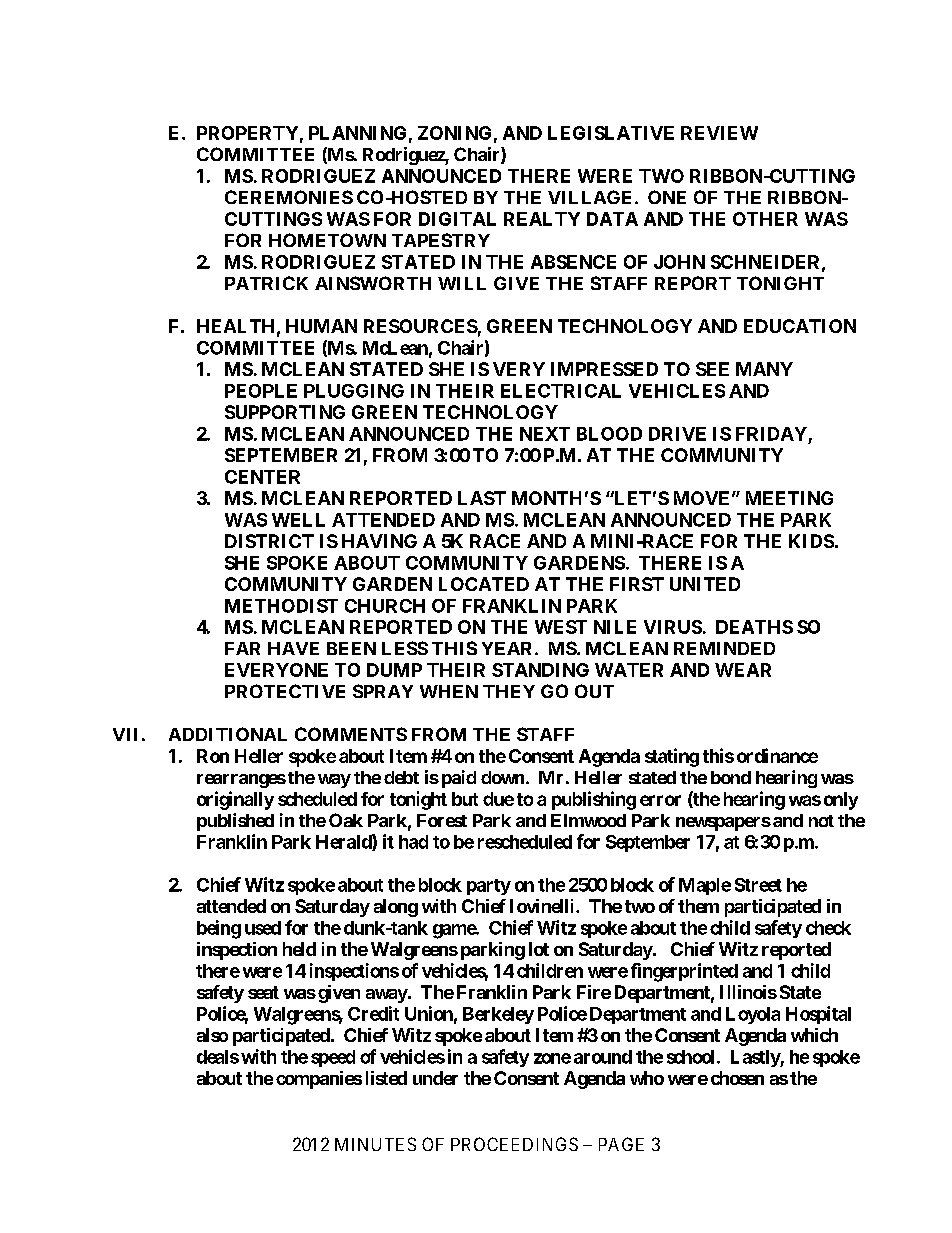 The width and height of the screenshot is (952, 1233). What do you see at coordinates (719, 133) in the screenshot?
I see `REVIEW` at bounding box center [719, 133].
